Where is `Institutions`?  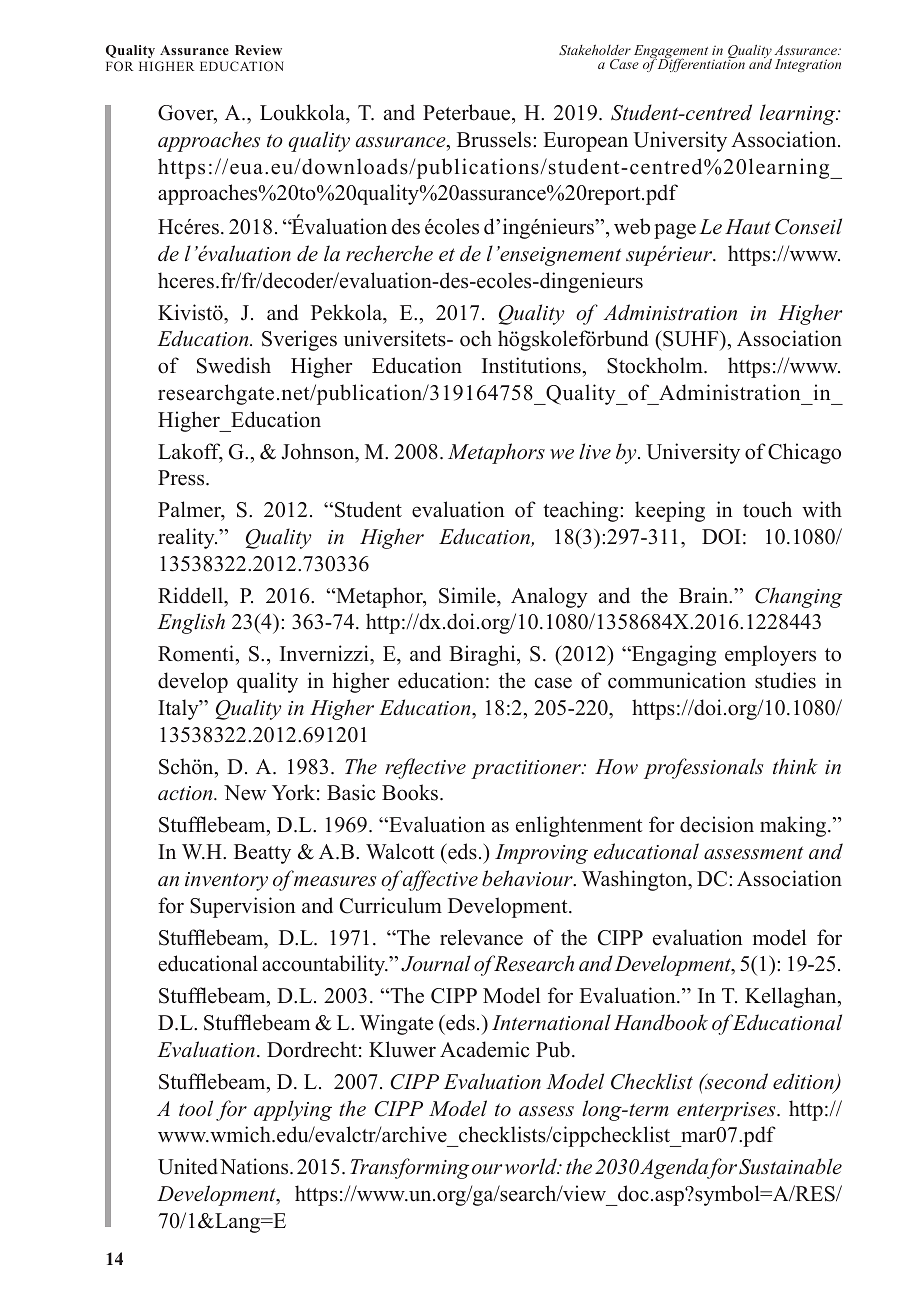
Institutions is located at coordinates (531, 365).
